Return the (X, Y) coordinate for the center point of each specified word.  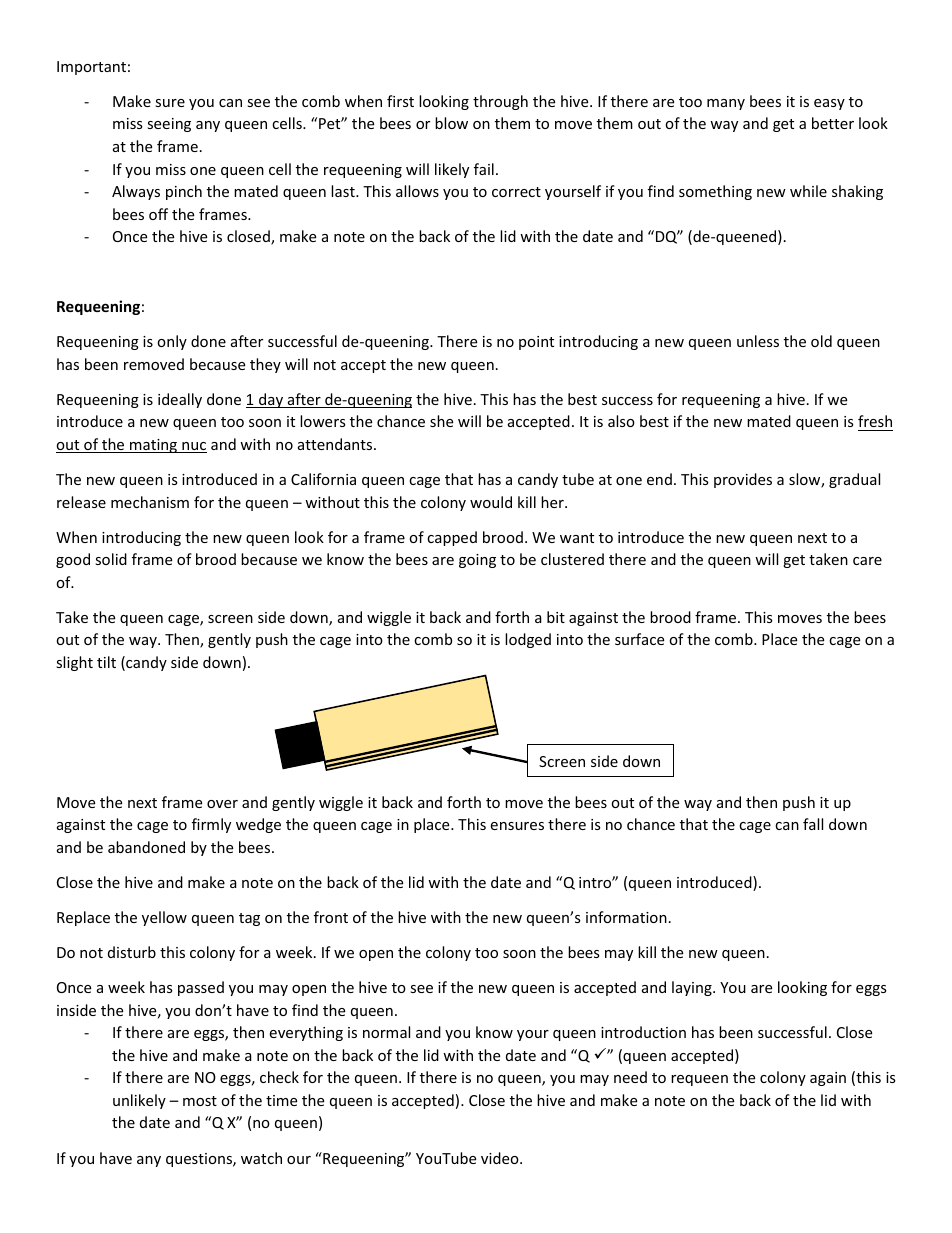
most (200, 1101)
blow (451, 123)
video (501, 1158)
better (833, 123)
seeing (169, 125)
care (867, 561)
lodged (528, 640)
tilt (106, 662)
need (630, 1077)
